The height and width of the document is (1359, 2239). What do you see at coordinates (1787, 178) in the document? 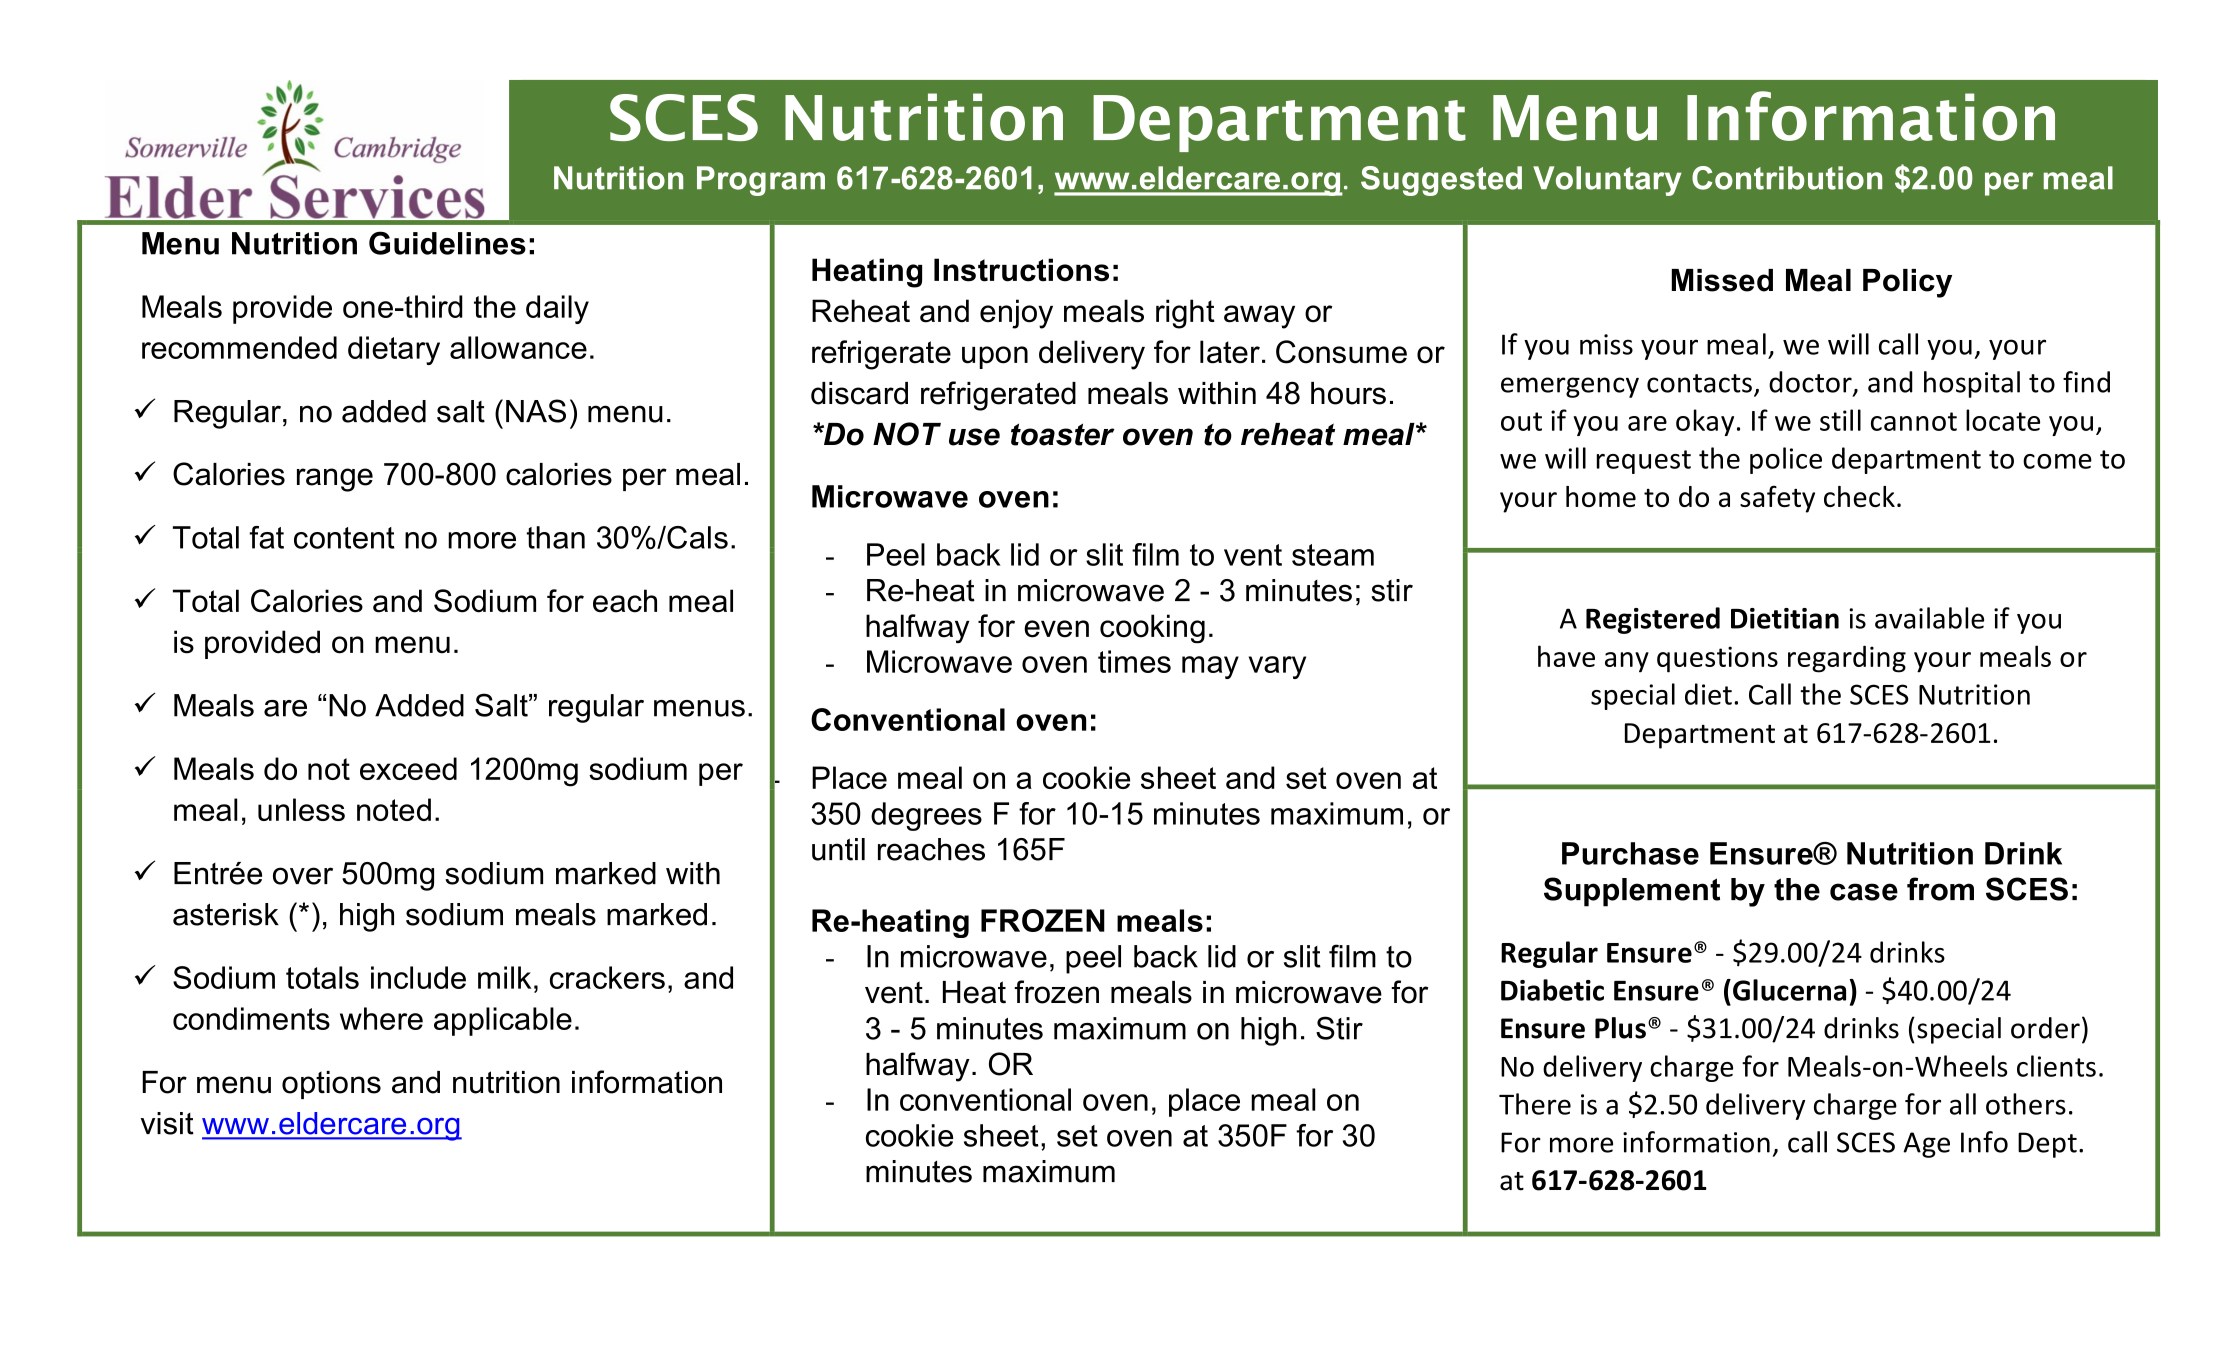
I see `Contribution` at bounding box center [1787, 178].
